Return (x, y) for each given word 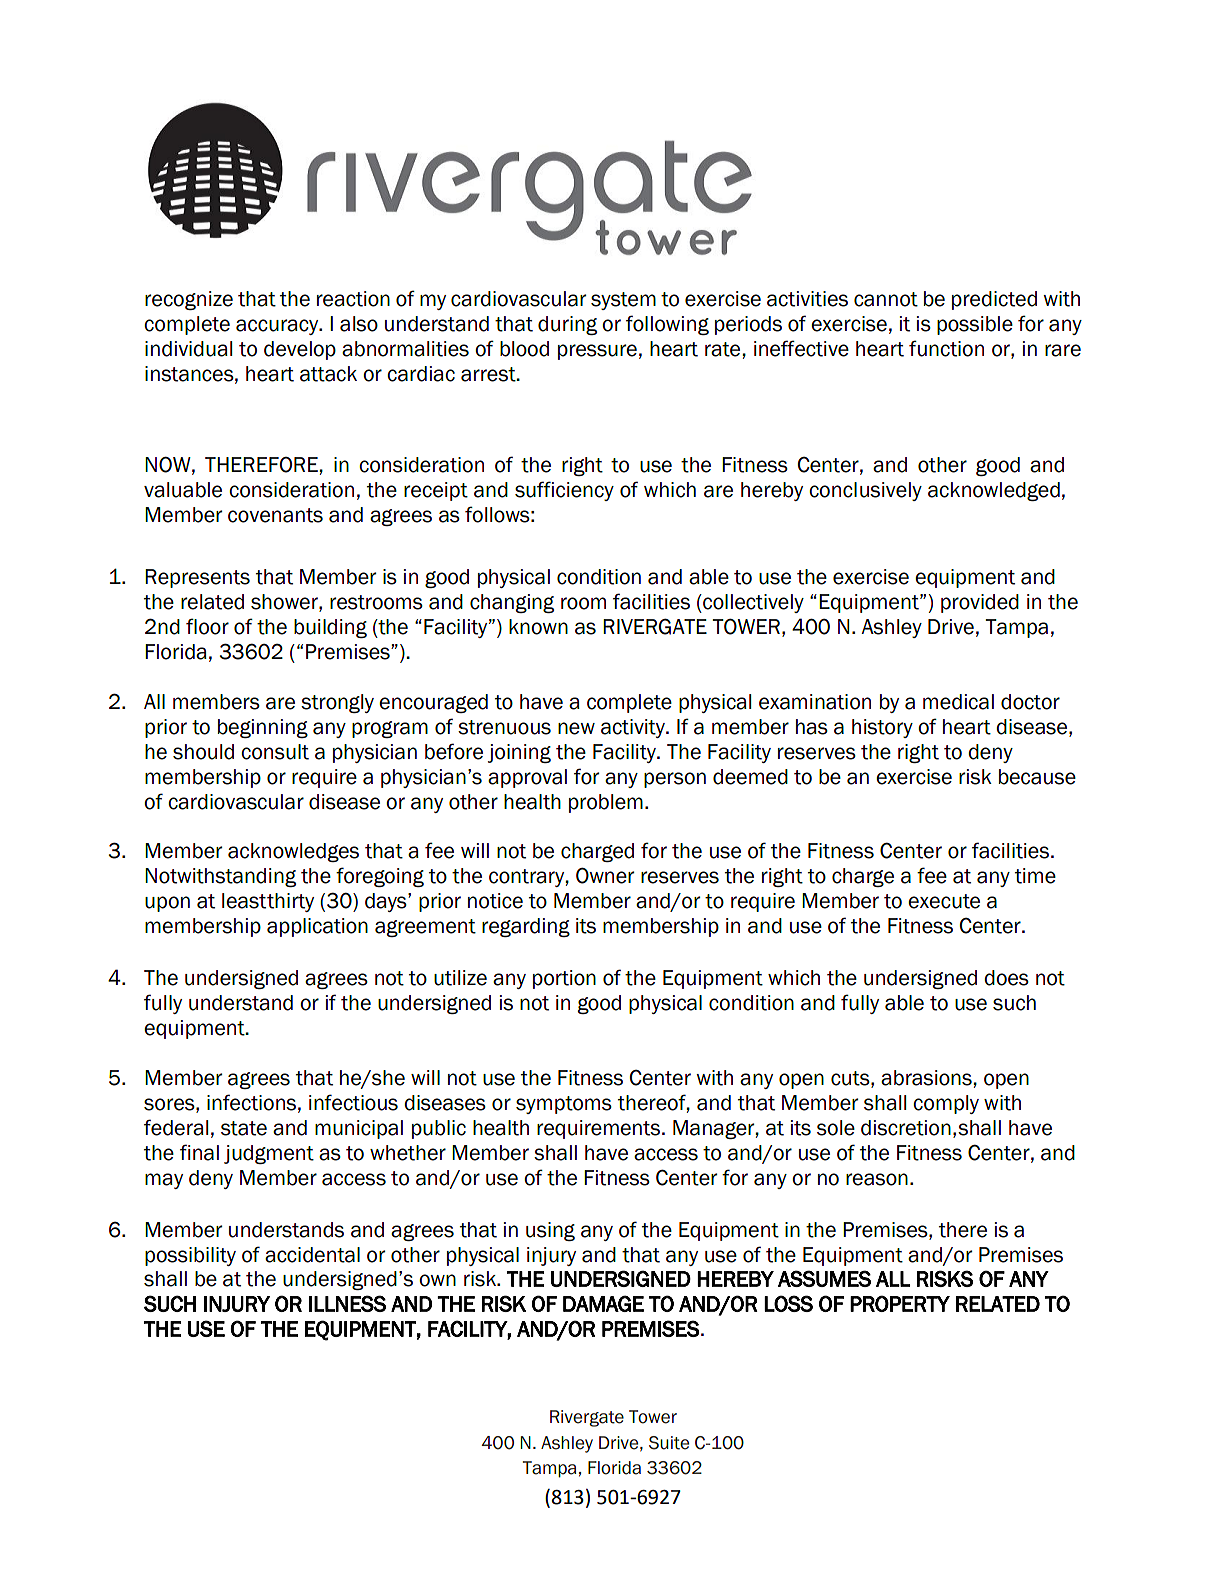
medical (958, 702)
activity (634, 728)
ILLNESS (347, 1303)
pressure (597, 352)
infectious (353, 1102)
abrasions (926, 1078)
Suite (669, 1443)
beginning (263, 728)
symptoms (564, 1105)
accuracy (278, 327)
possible (975, 325)
